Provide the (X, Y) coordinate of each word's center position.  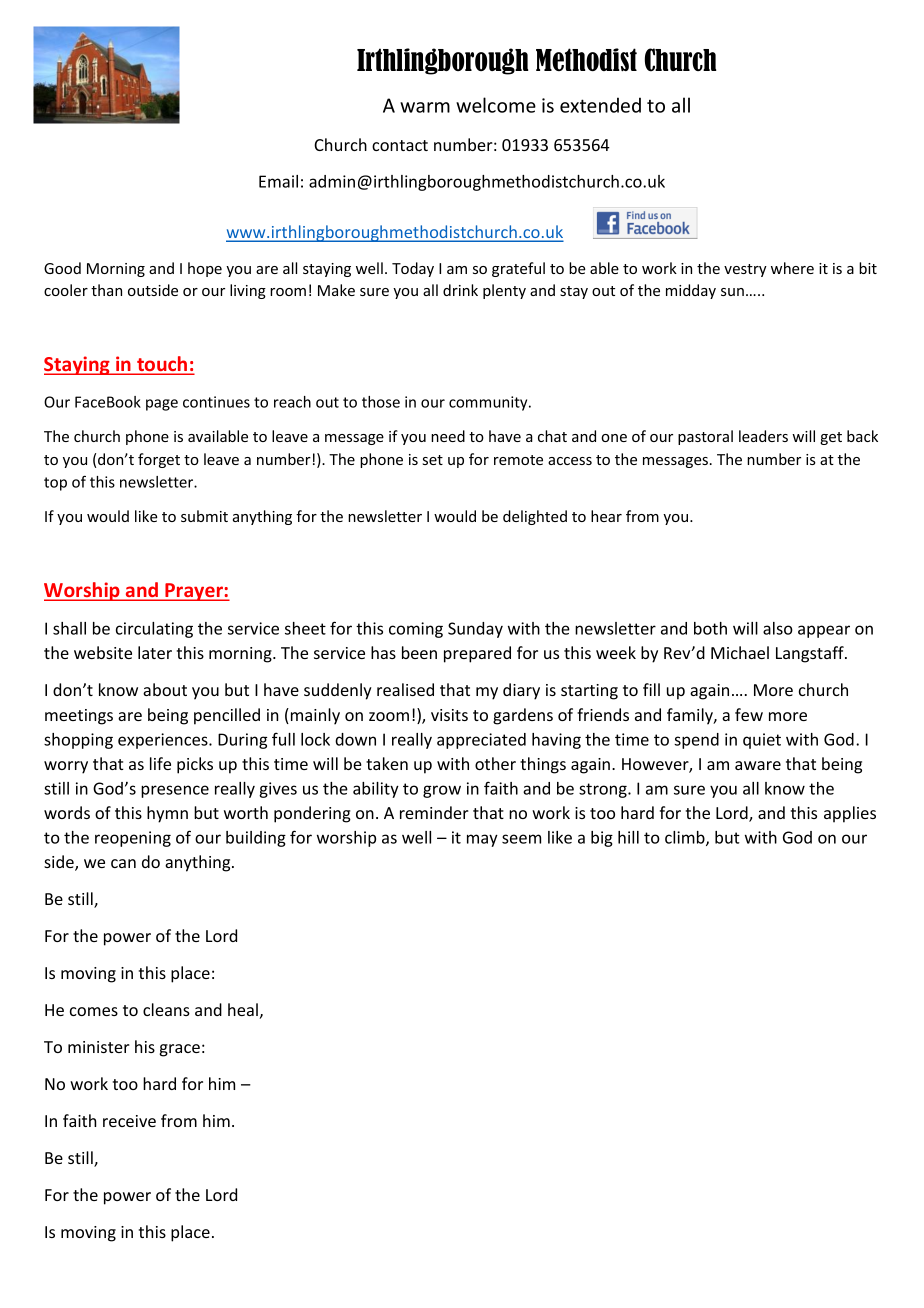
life (160, 763)
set (433, 460)
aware (758, 765)
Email (278, 181)
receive (129, 1121)
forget (159, 460)
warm (425, 107)
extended (600, 105)
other (495, 763)
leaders (763, 436)
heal (243, 1009)
